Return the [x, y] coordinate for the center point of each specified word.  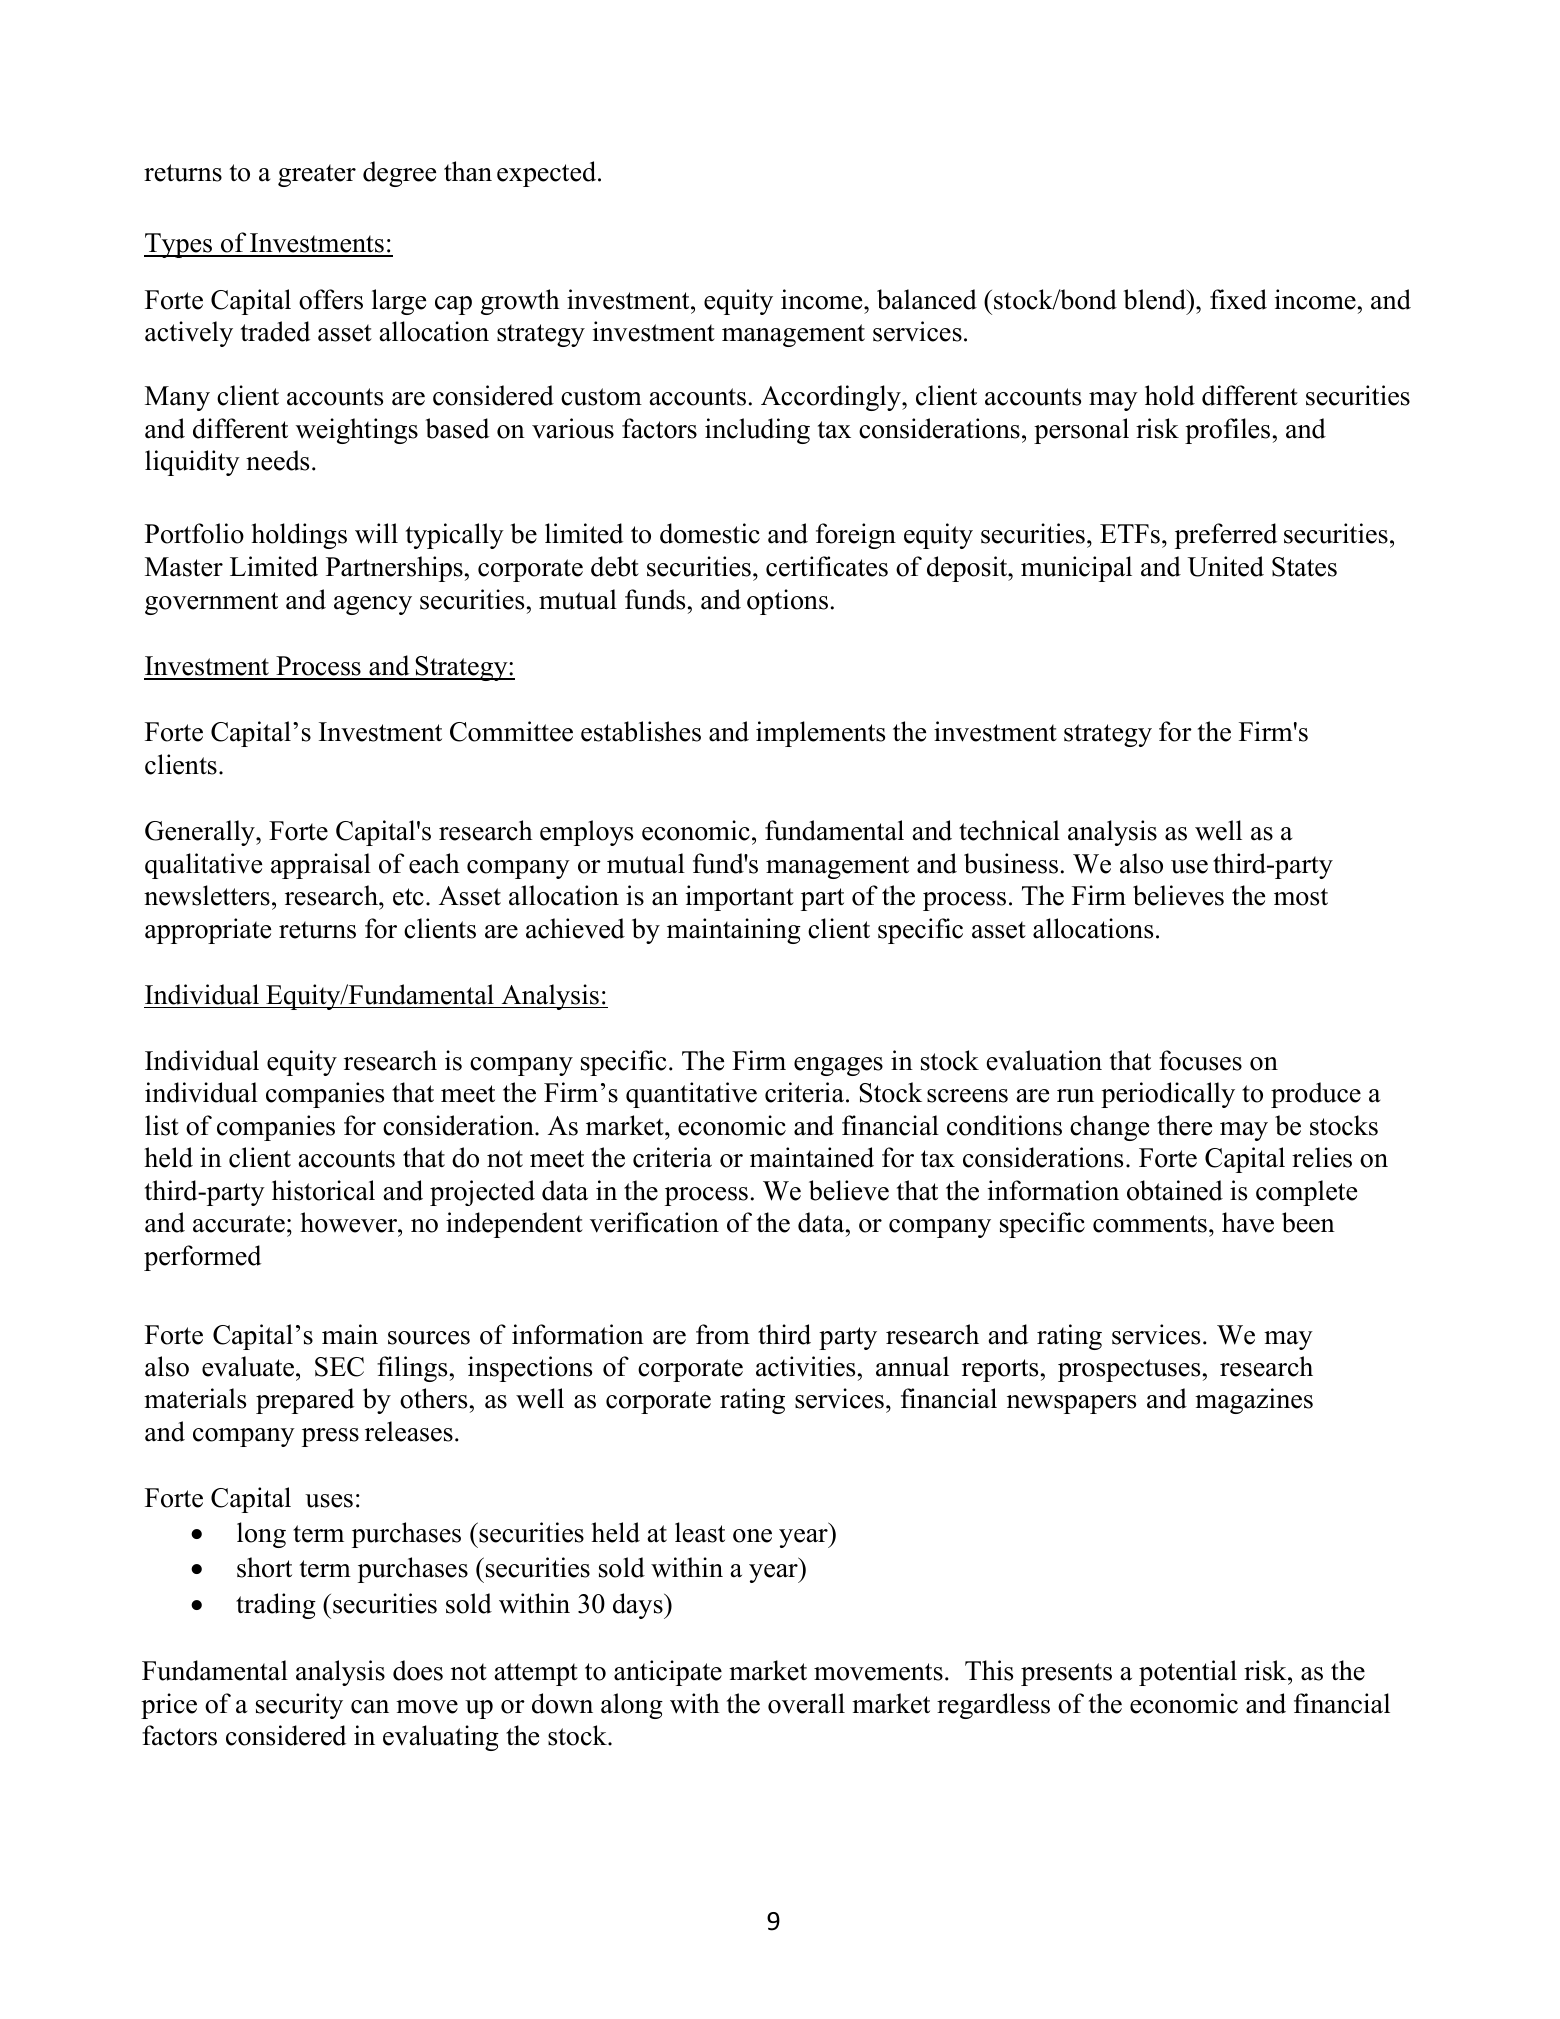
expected [548, 174]
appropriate [208, 931]
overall [806, 1703]
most [1301, 897]
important [740, 898]
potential [1188, 1673]
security [299, 1706]
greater [317, 175]
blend [1156, 299]
